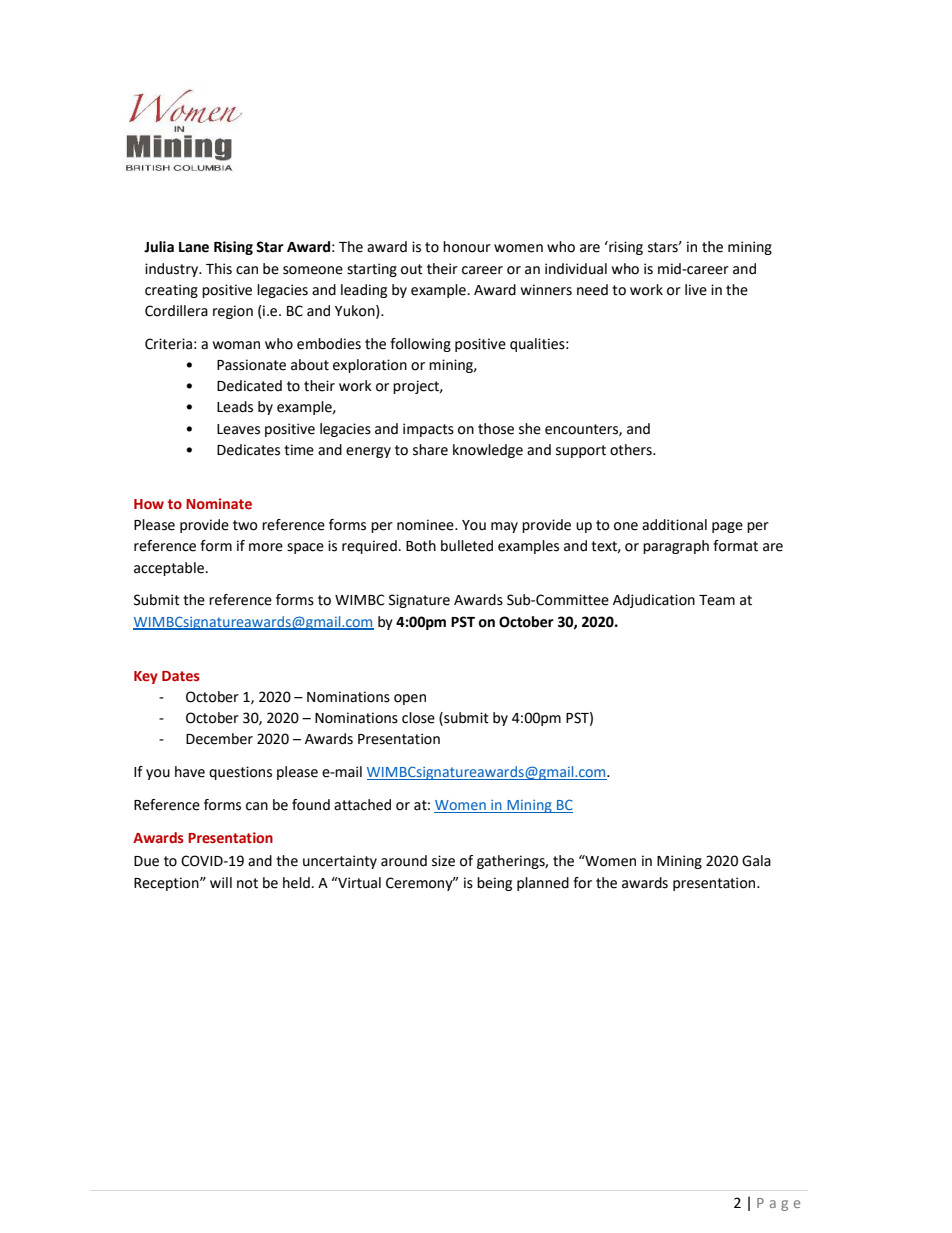 This document has height=1233, width=952. I want to click on Gala, so click(756, 861).
